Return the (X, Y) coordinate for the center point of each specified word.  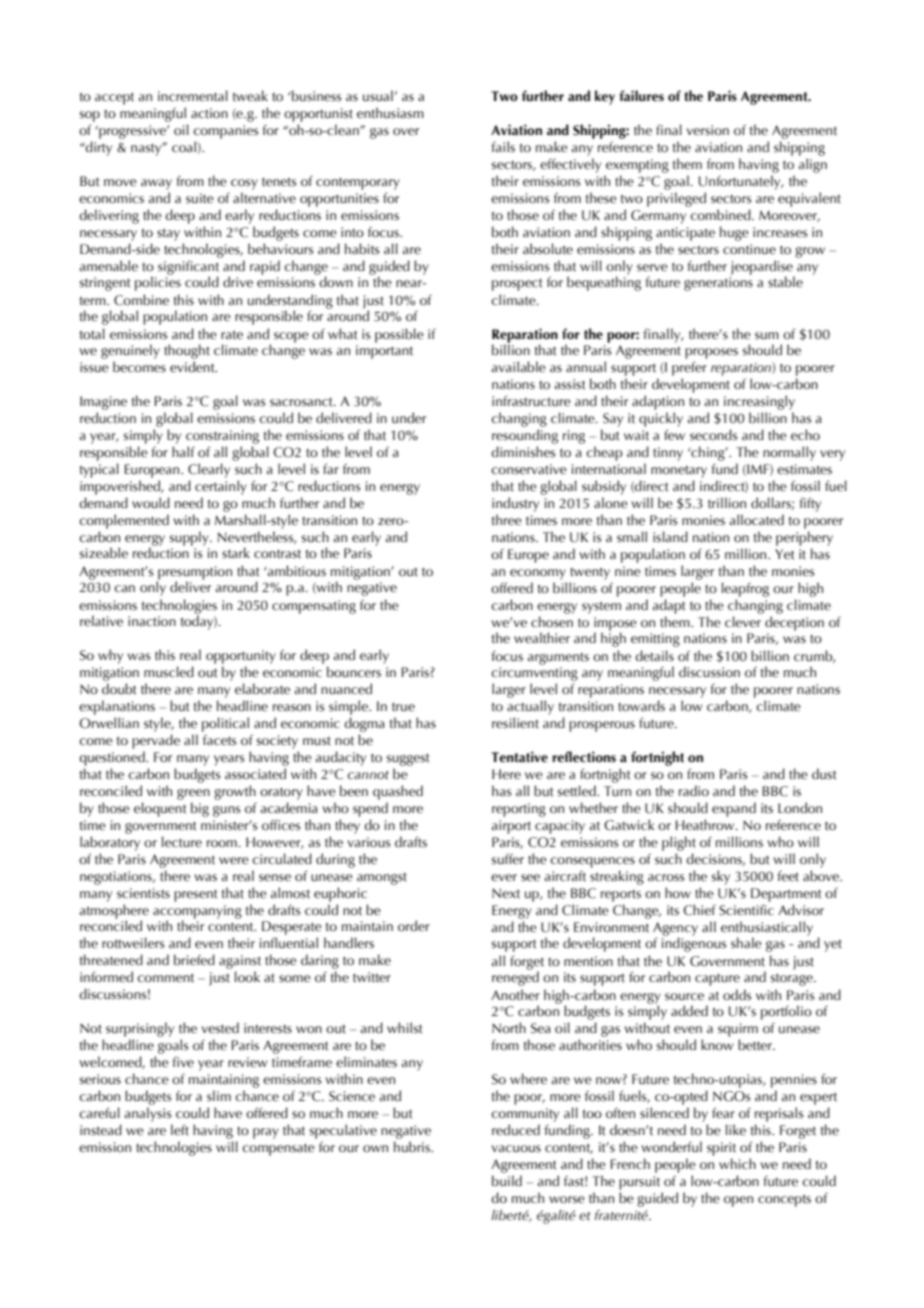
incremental (193, 96)
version (708, 130)
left (180, 1130)
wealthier (542, 638)
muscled (169, 672)
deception (794, 623)
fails (503, 147)
